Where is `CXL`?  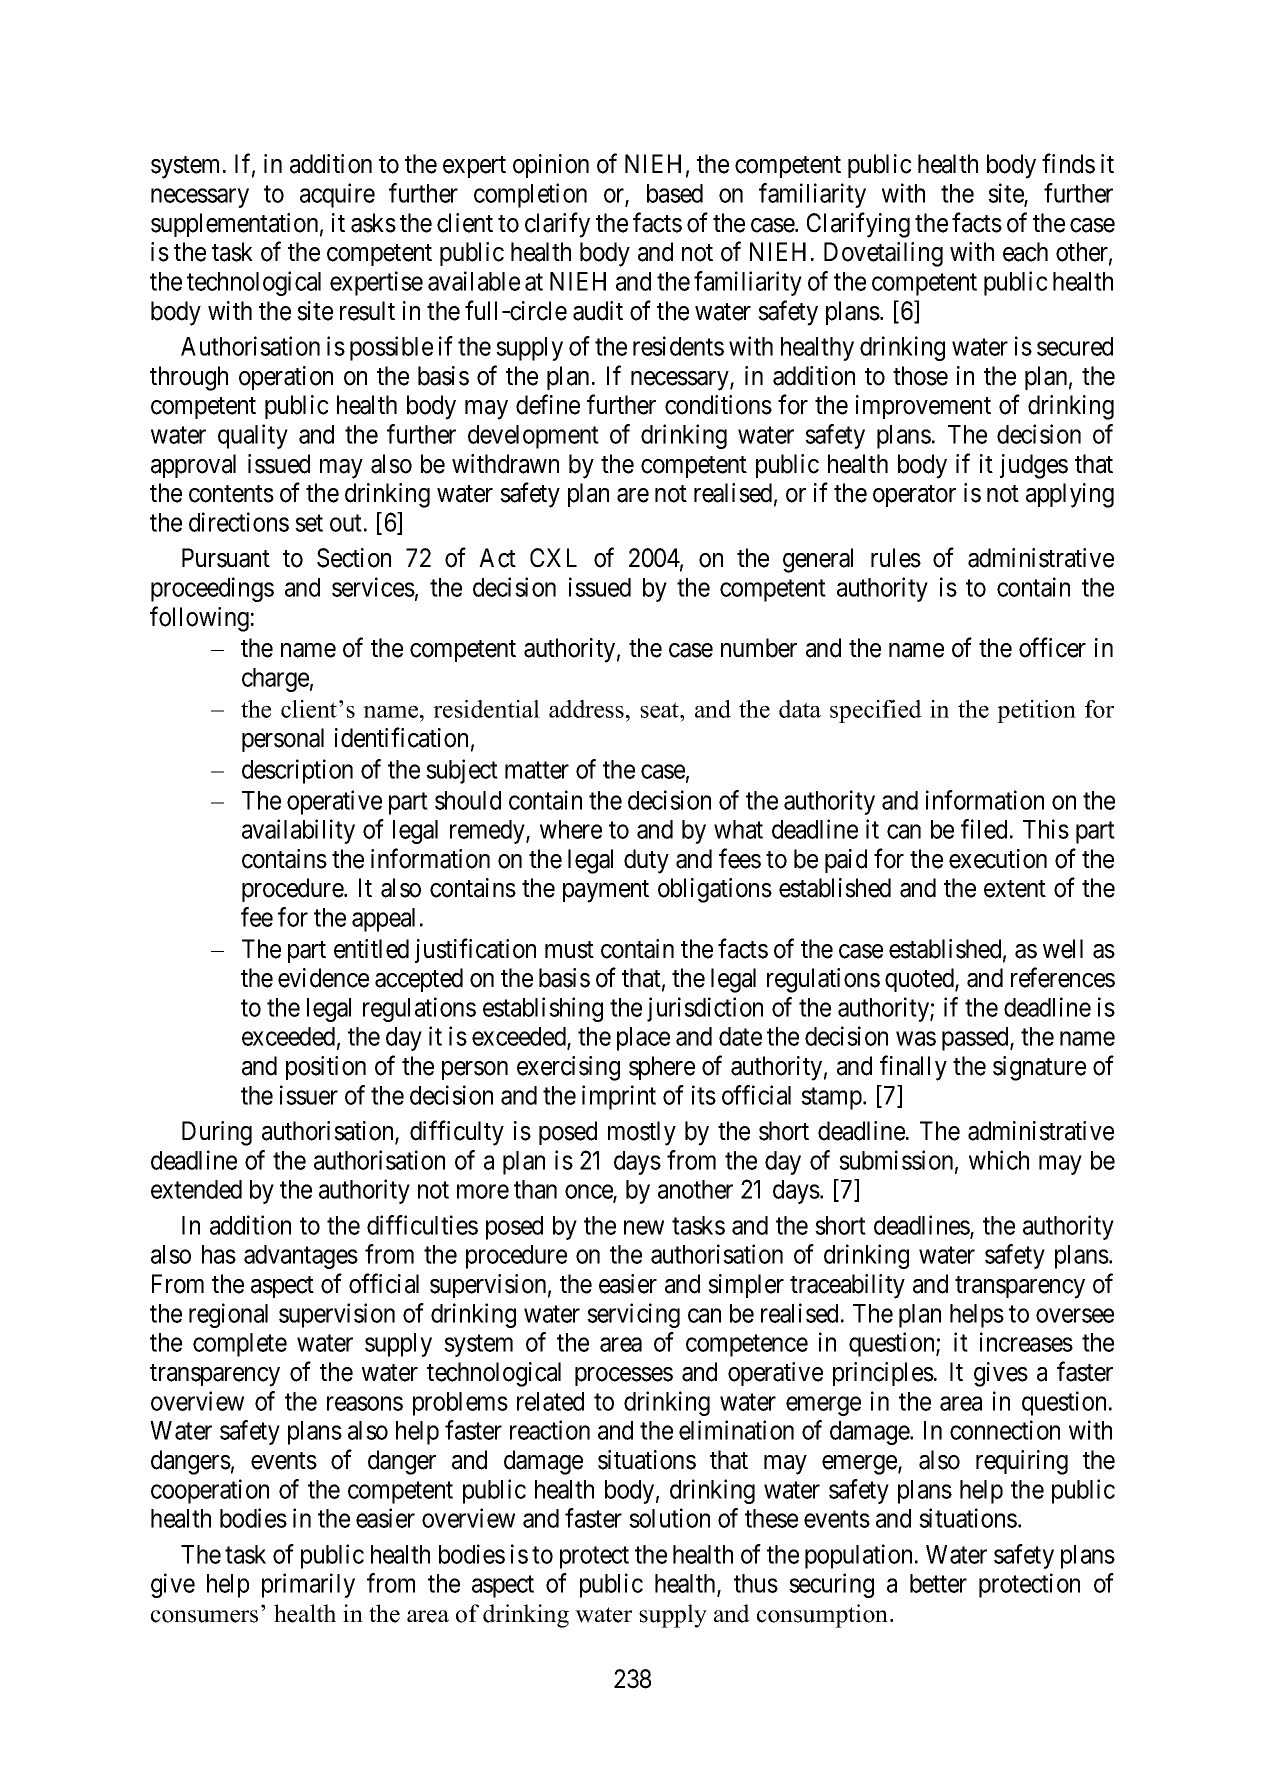 CXL is located at coordinates (553, 558).
